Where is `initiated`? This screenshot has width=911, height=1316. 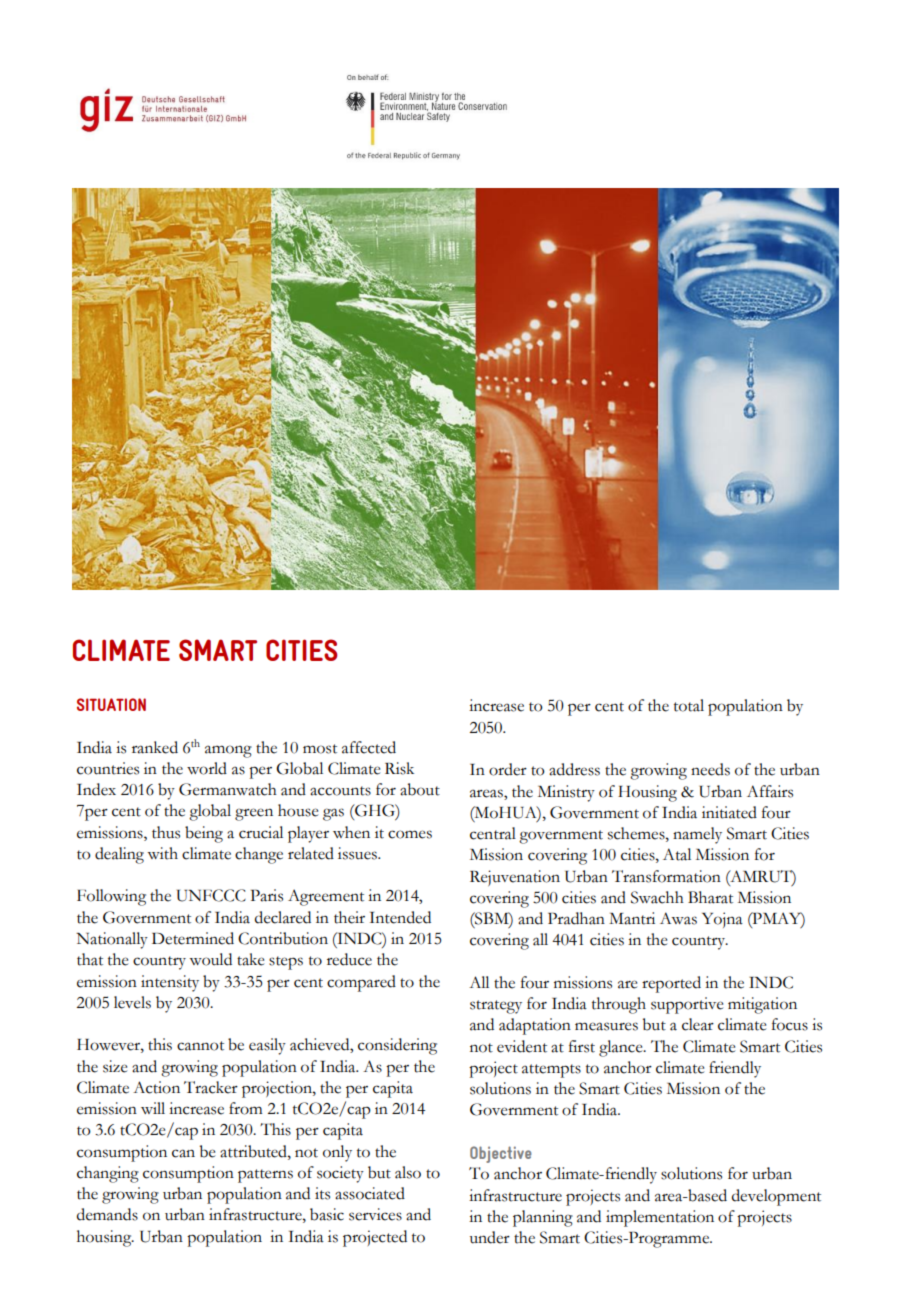 initiated is located at coordinates (729, 812).
